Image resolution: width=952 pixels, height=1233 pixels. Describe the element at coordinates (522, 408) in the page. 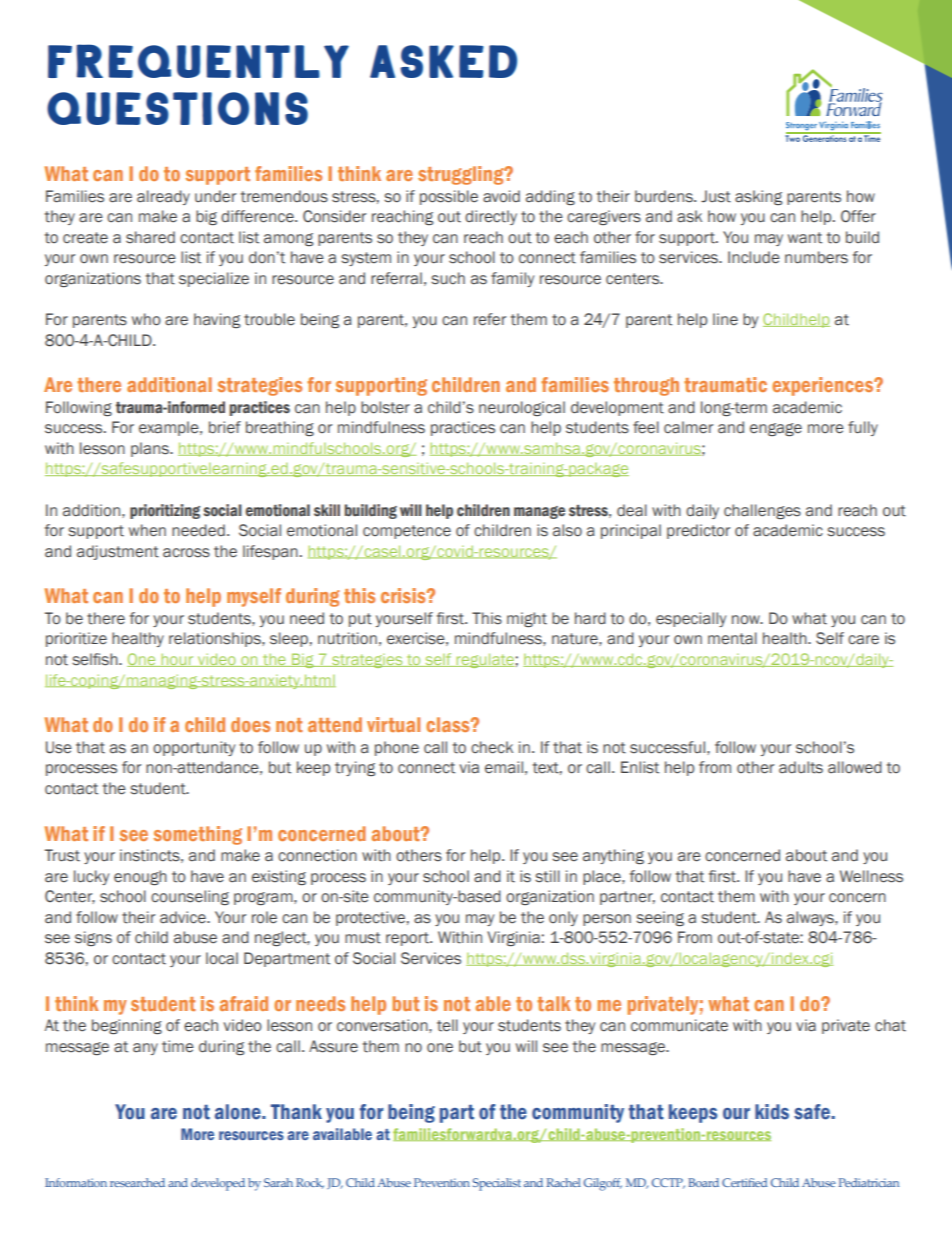

I see `neurological` at that location.
